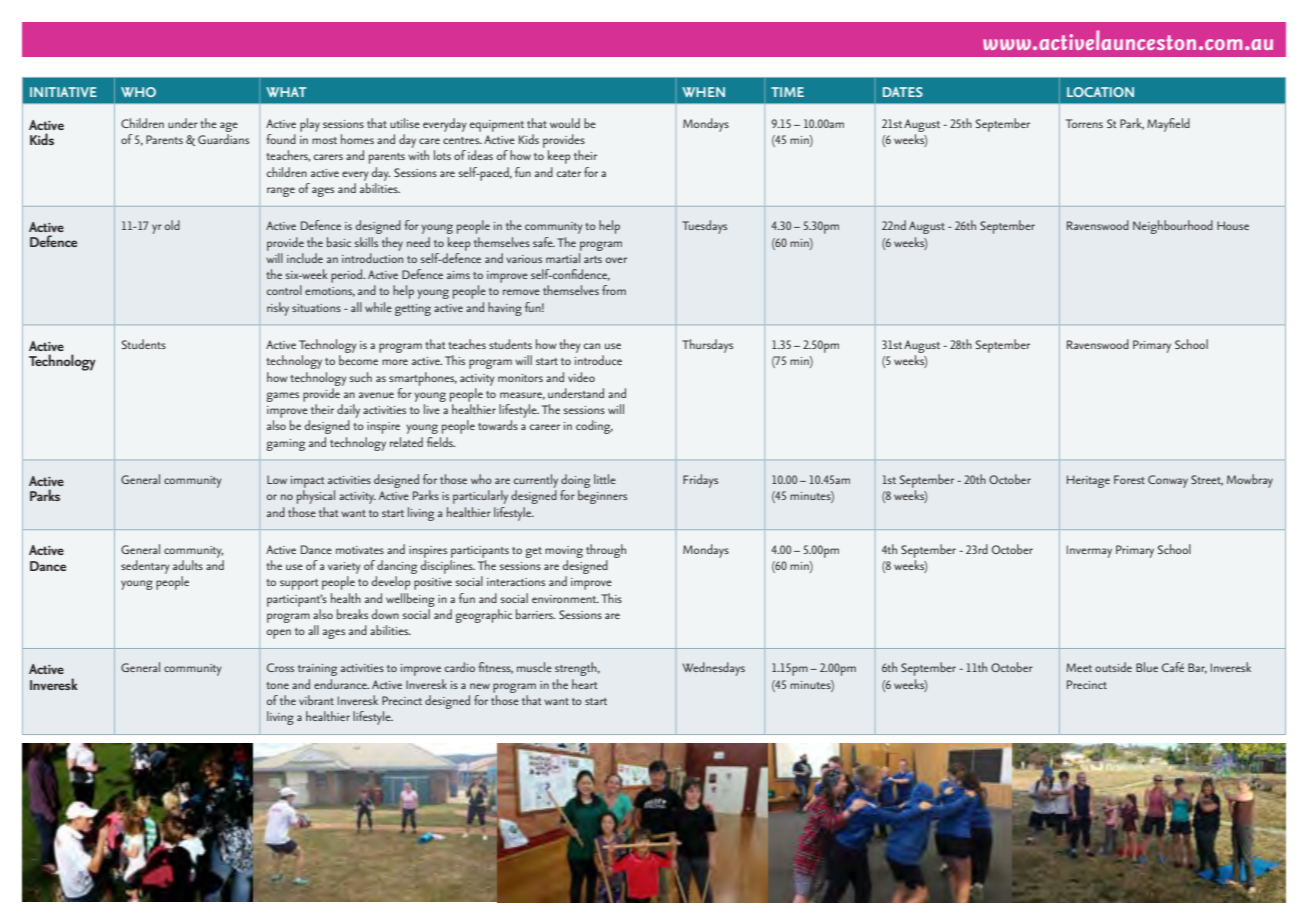  I want to click on WHEN, so click(703, 92).
